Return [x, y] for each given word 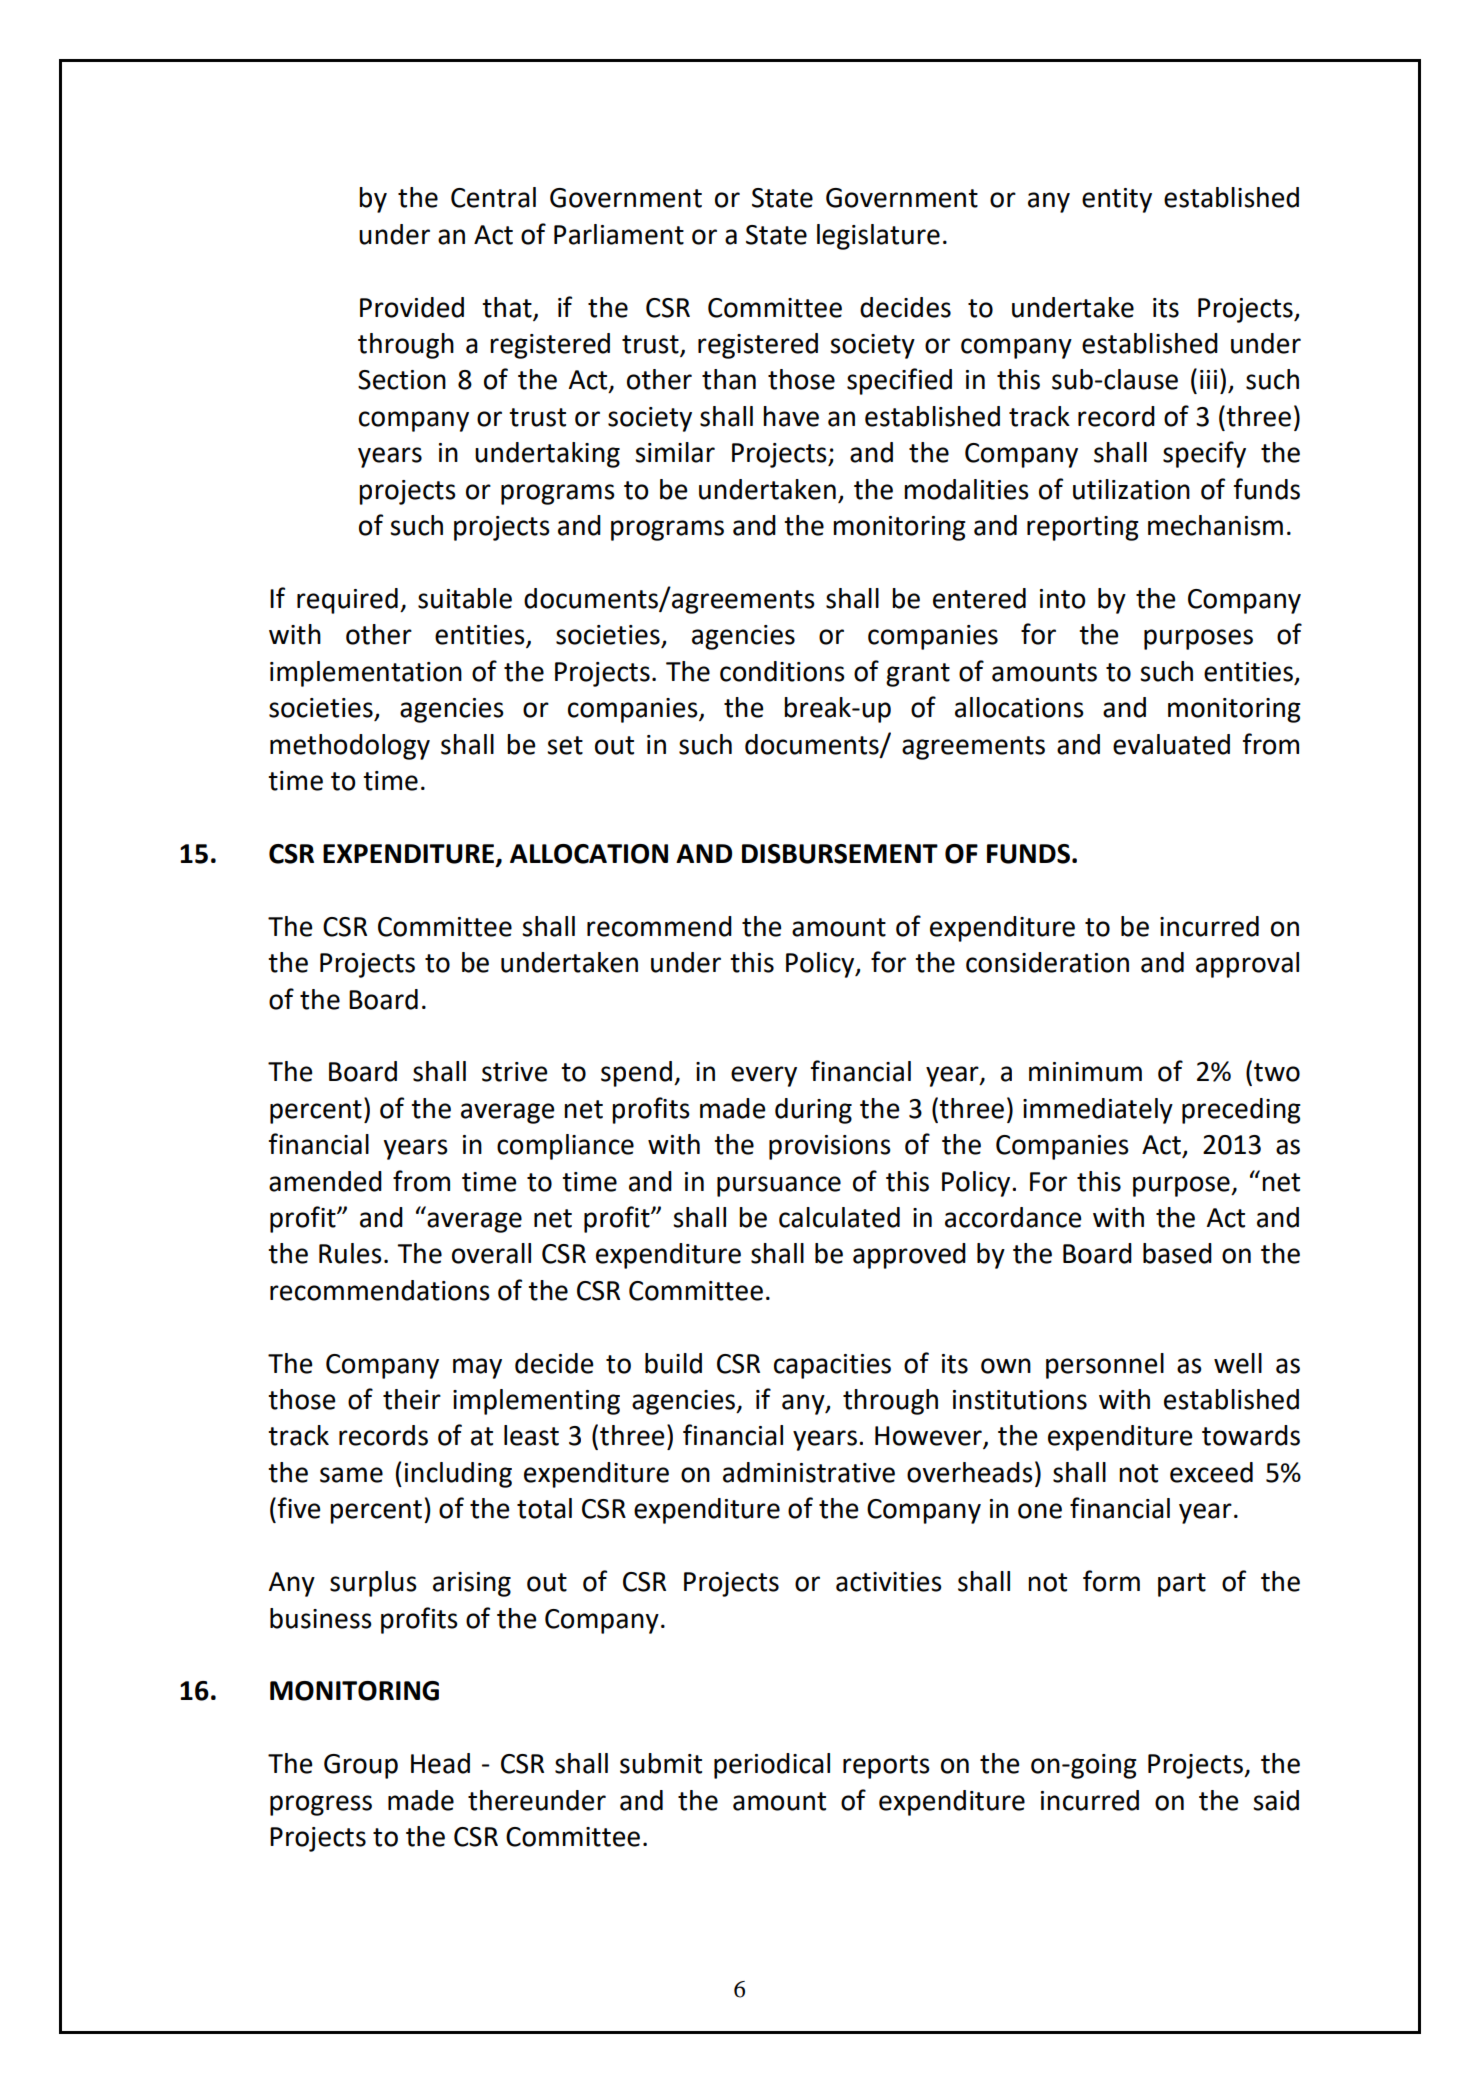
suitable [465, 598]
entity [1117, 200]
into [1063, 599]
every [764, 1076]
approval [1247, 965]
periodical [772, 1766]
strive [514, 1072]
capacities [832, 1366]
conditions [782, 671]
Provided [412, 307]
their [412, 1399]
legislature [878, 237]
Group [361, 1766]
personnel [1105, 1366]
